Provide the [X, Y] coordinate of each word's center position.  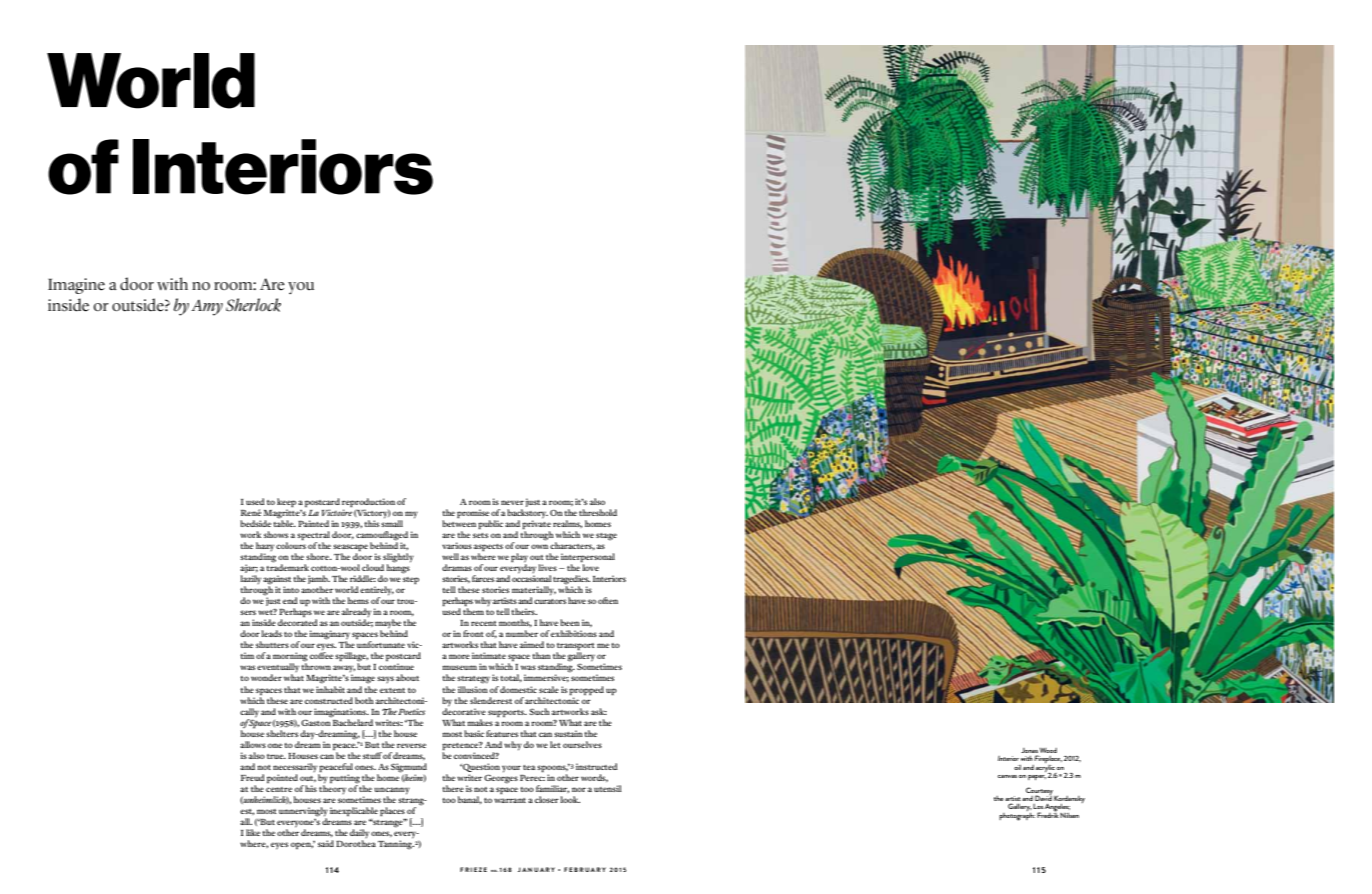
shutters [272, 644]
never [512, 502]
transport [575, 648]
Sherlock [253, 305]
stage [606, 537]
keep [286, 504]
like [253, 832]
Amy [207, 308]
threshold [598, 512]
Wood [1048, 750]
